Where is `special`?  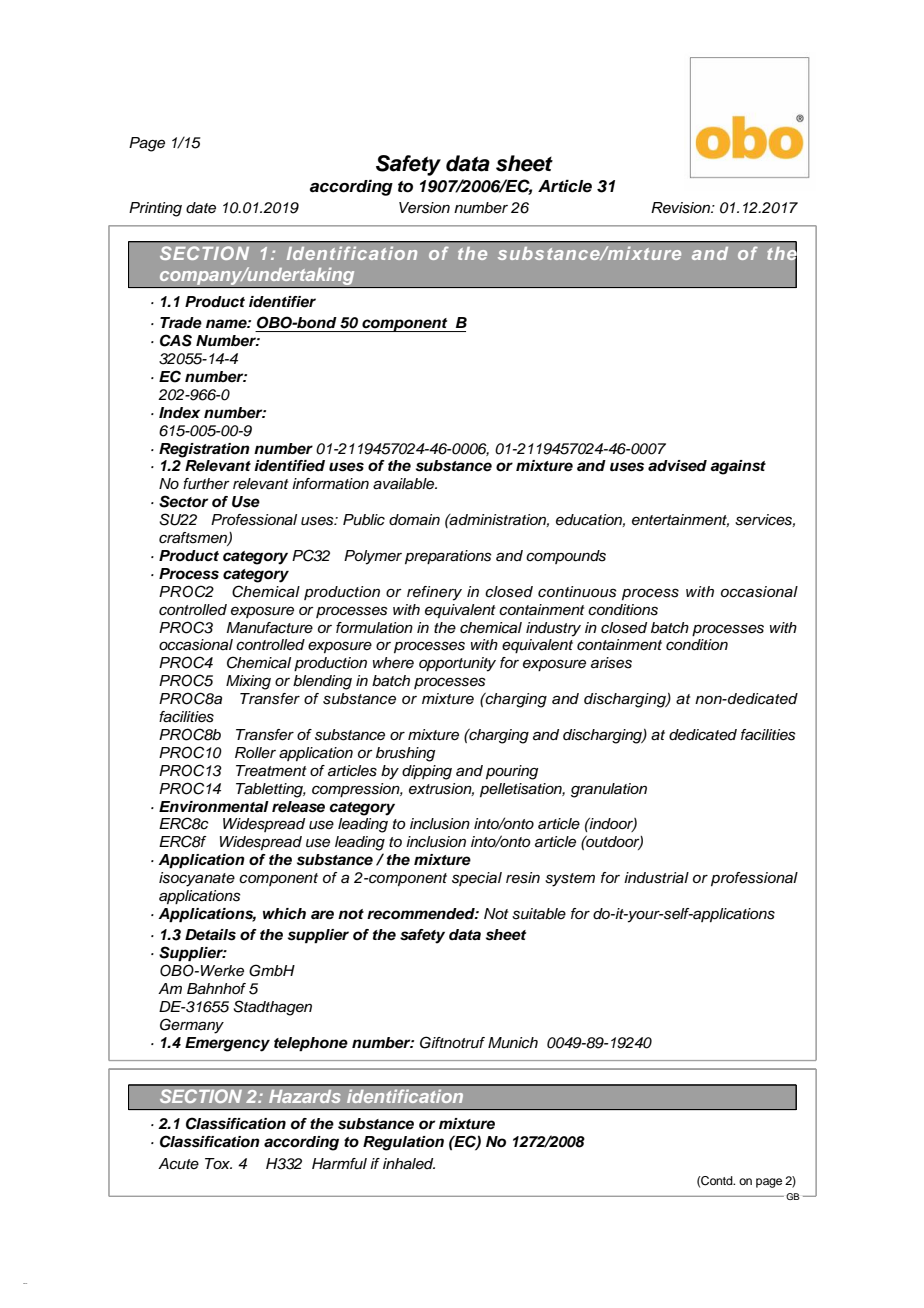
special is located at coordinates (477, 879).
